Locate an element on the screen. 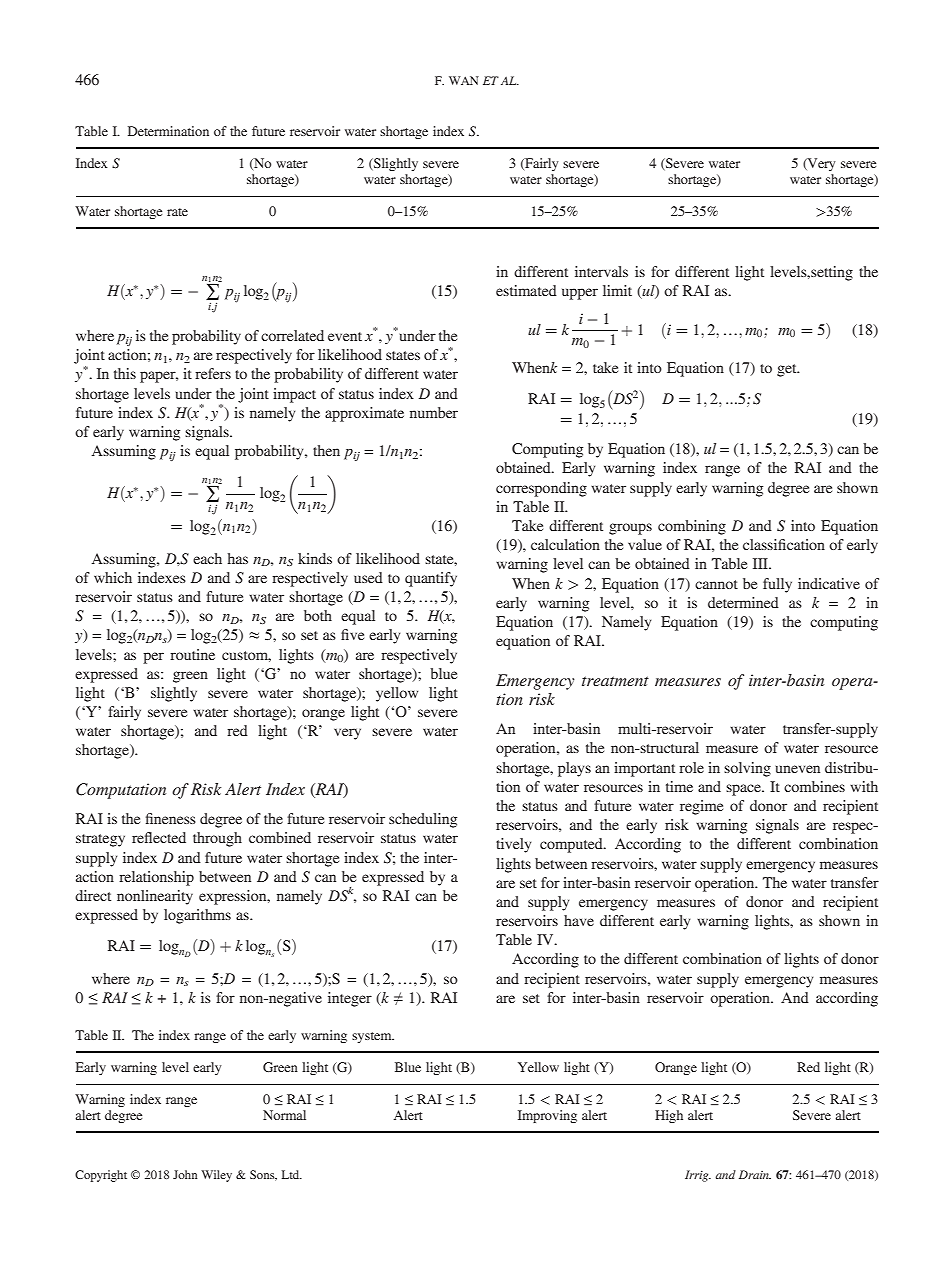 The width and height of the screenshot is (952, 1265). refers is located at coordinates (213, 373).
